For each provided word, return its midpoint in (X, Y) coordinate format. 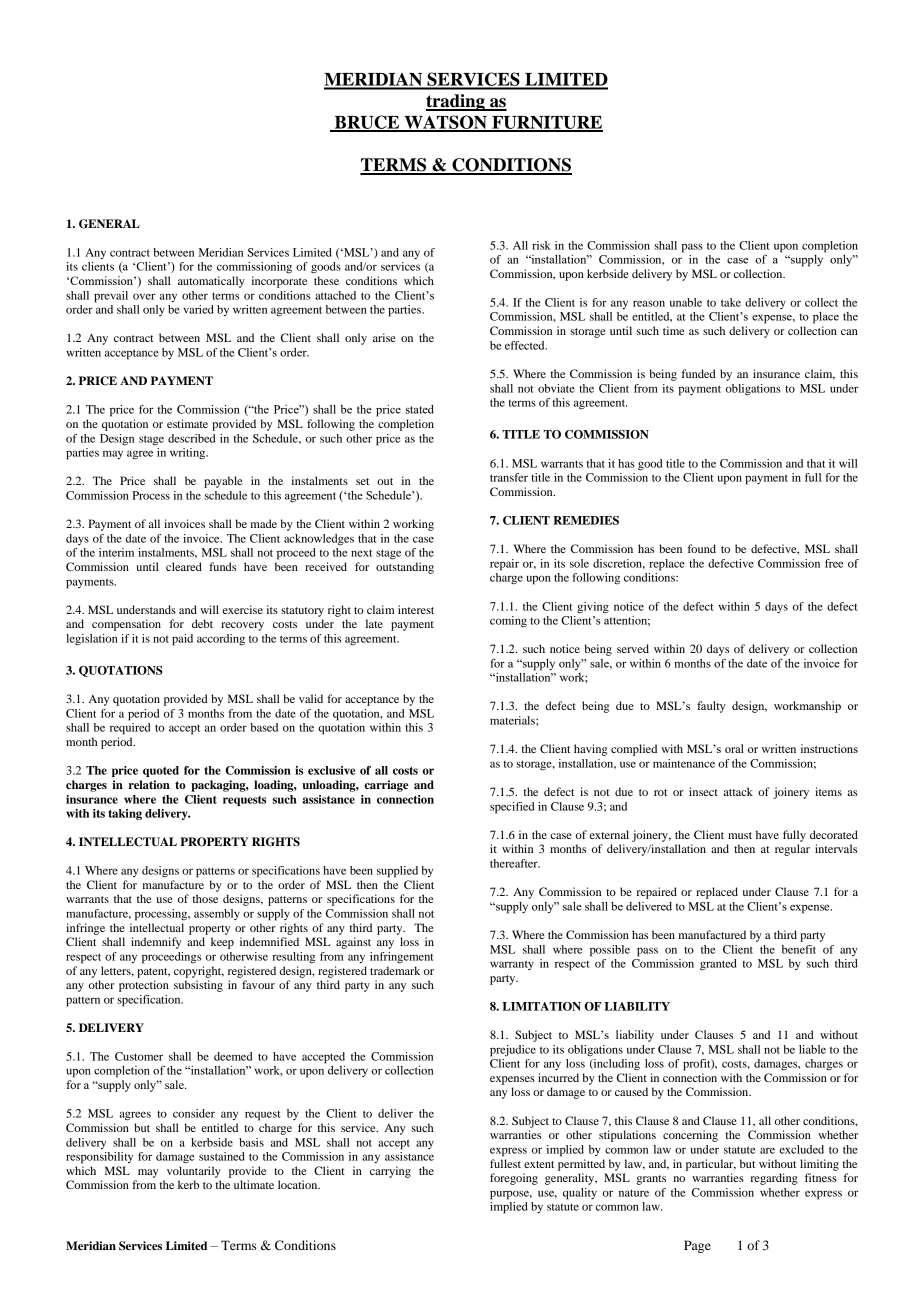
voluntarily (194, 1172)
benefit (799, 949)
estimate (187, 423)
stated (419, 409)
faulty (711, 707)
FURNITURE (546, 123)
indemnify (156, 943)
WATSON (445, 123)
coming (508, 622)
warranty (512, 965)
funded (699, 373)
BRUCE (367, 123)
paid (182, 640)
